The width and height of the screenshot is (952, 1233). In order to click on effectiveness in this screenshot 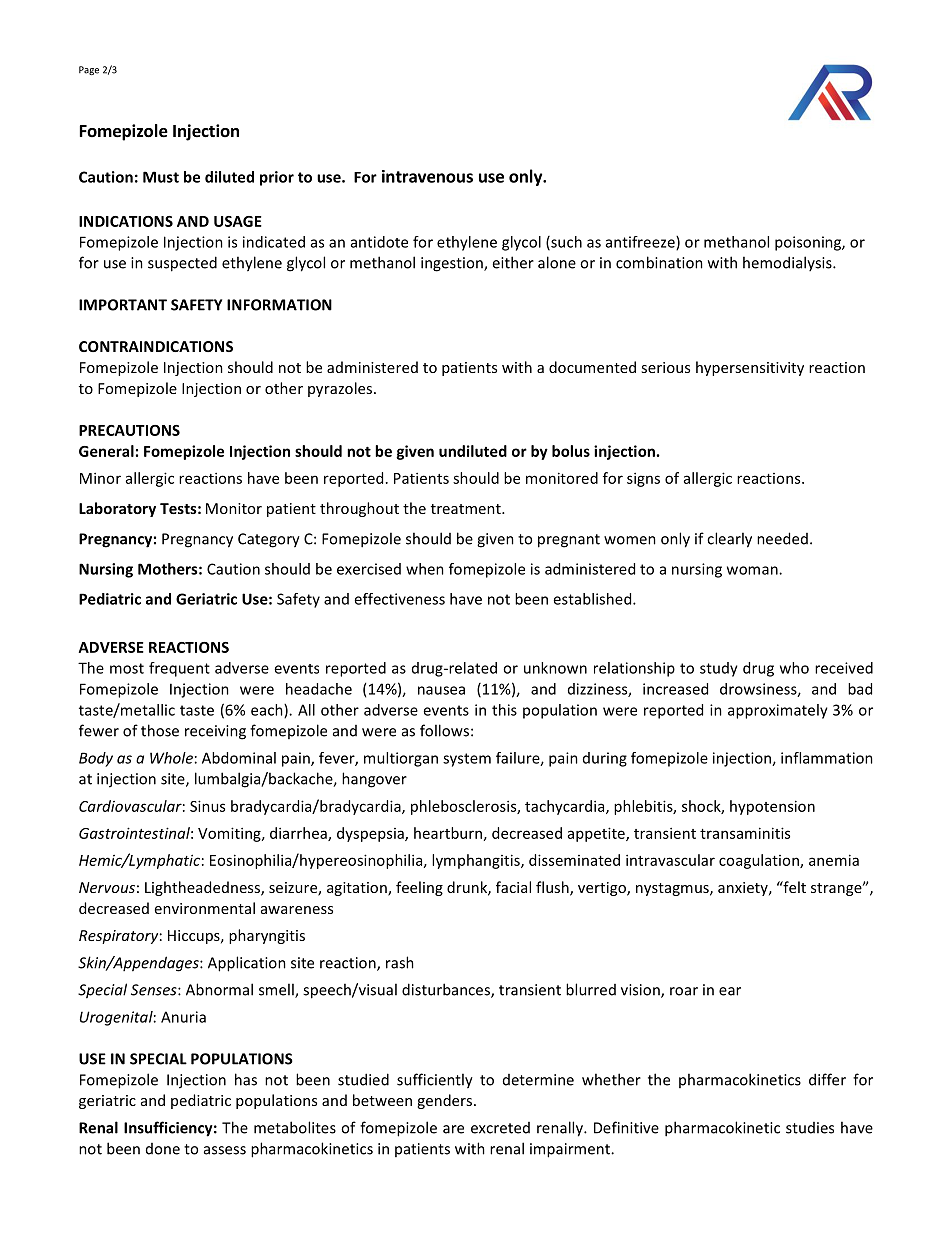, I will do `click(399, 599)`.
